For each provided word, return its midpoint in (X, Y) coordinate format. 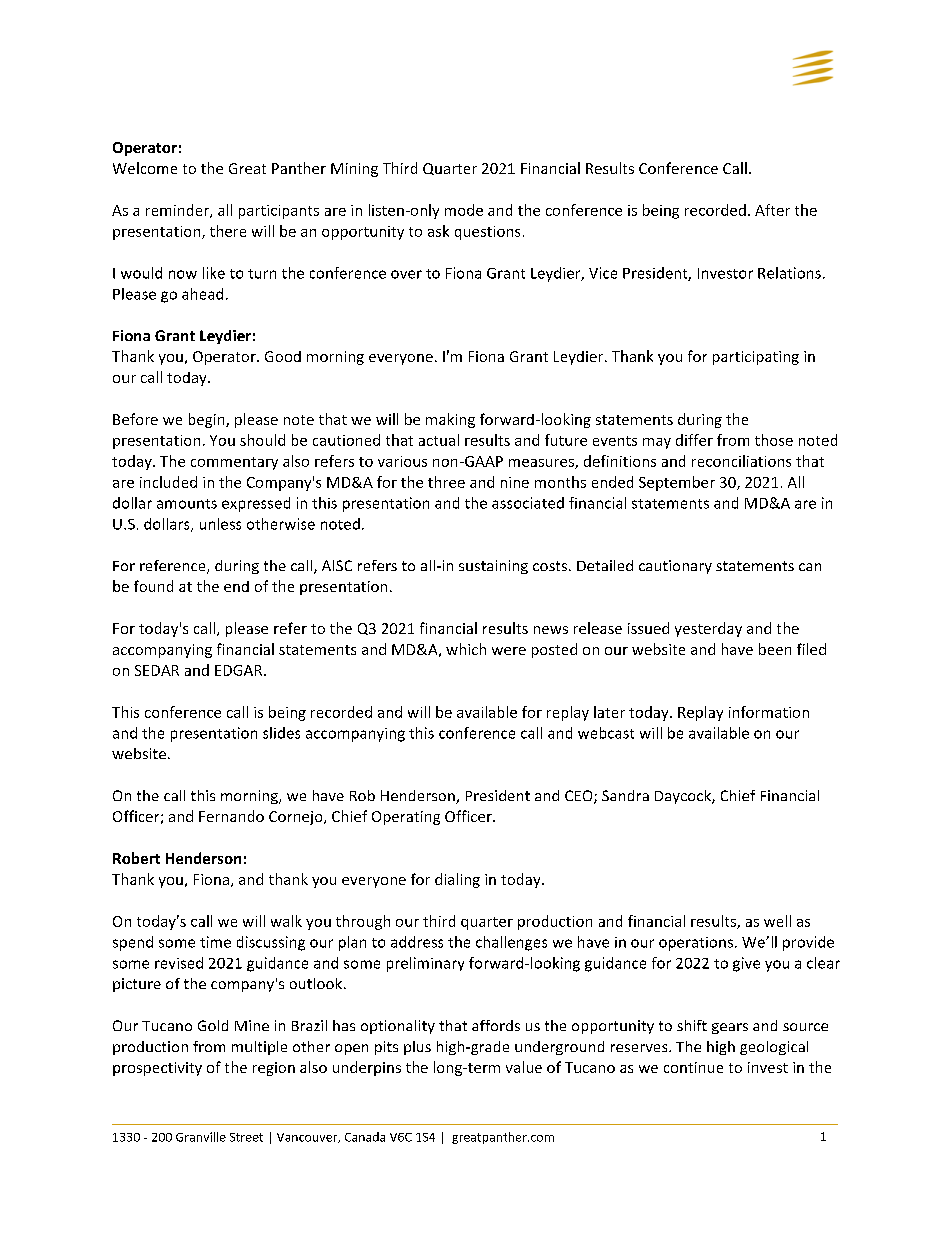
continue (693, 1067)
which (466, 649)
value (524, 1067)
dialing (457, 880)
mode (464, 210)
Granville (201, 1137)
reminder (178, 211)
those (774, 440)
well (777, 921)
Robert (136, 858)
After (772, 210)
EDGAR (240, 670)
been (775, 649)
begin (208, 420)
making (450, 420)
